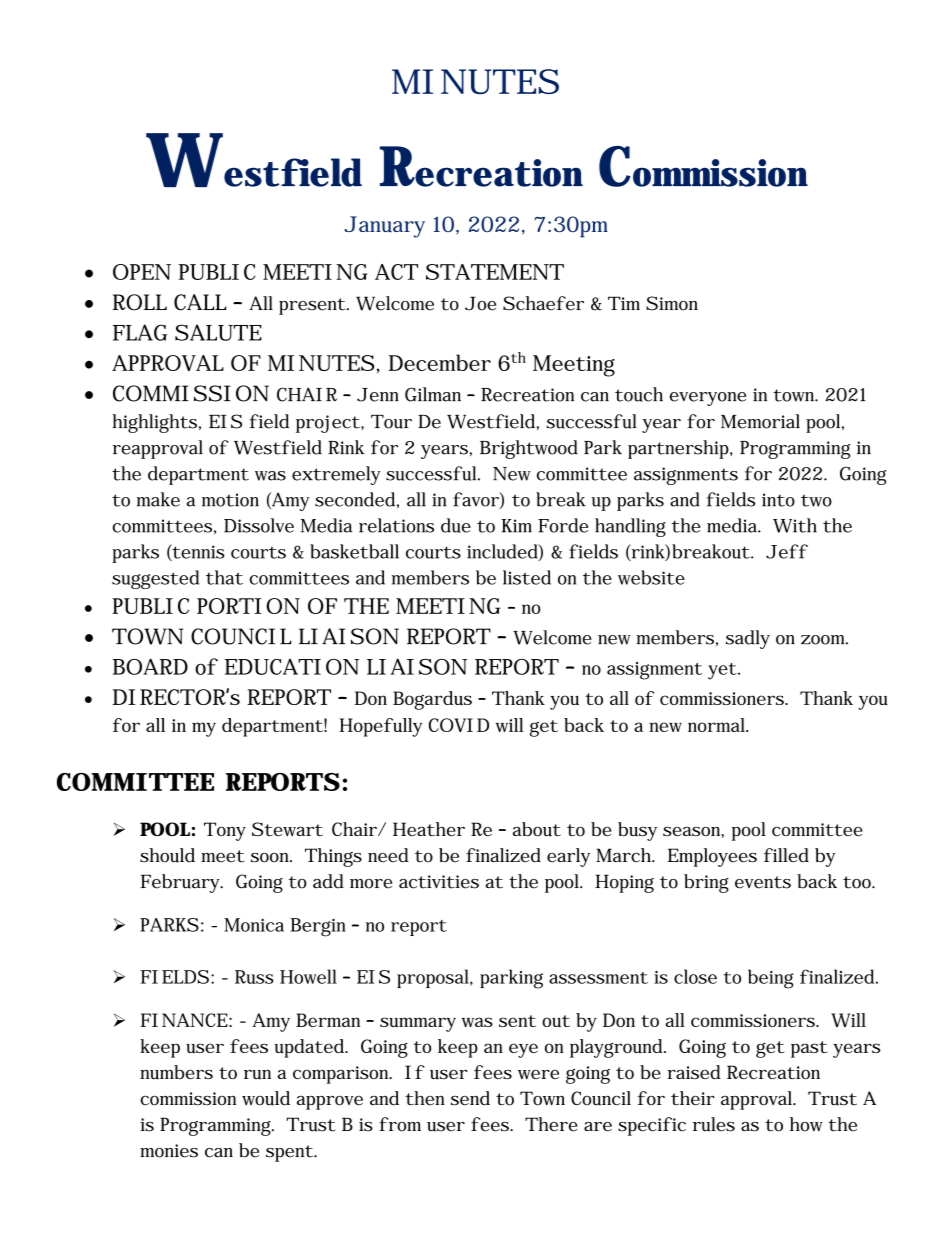  What do you see at coordinates (266, 1098) in the screenshot?
I see `would` at bounding box center [266, 1098].
